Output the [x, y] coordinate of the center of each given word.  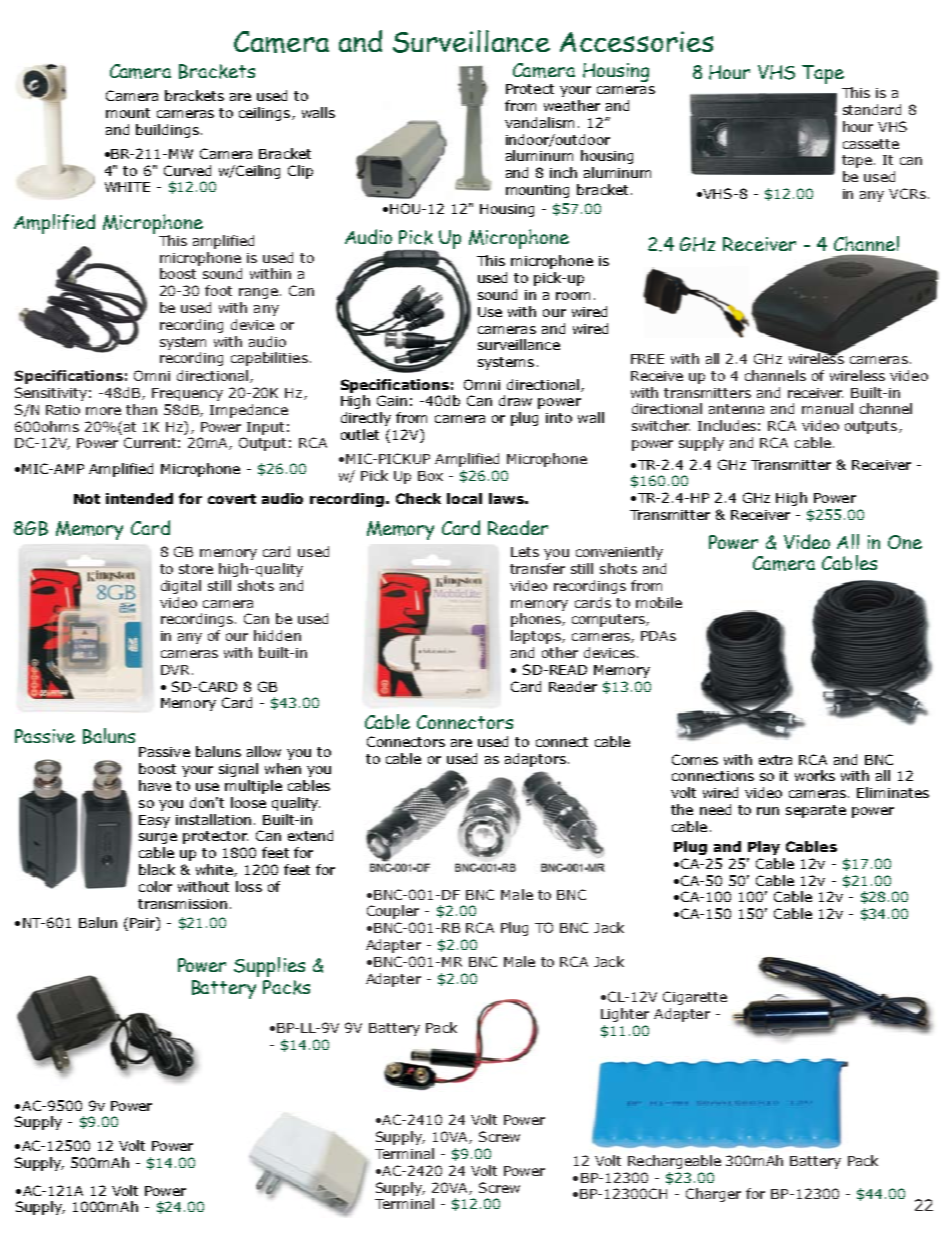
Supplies [269, 967]
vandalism [539, 122]
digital [181, 587]
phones [537, 620]
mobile [659, 602]
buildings [167, 131]
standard [872, 109]
